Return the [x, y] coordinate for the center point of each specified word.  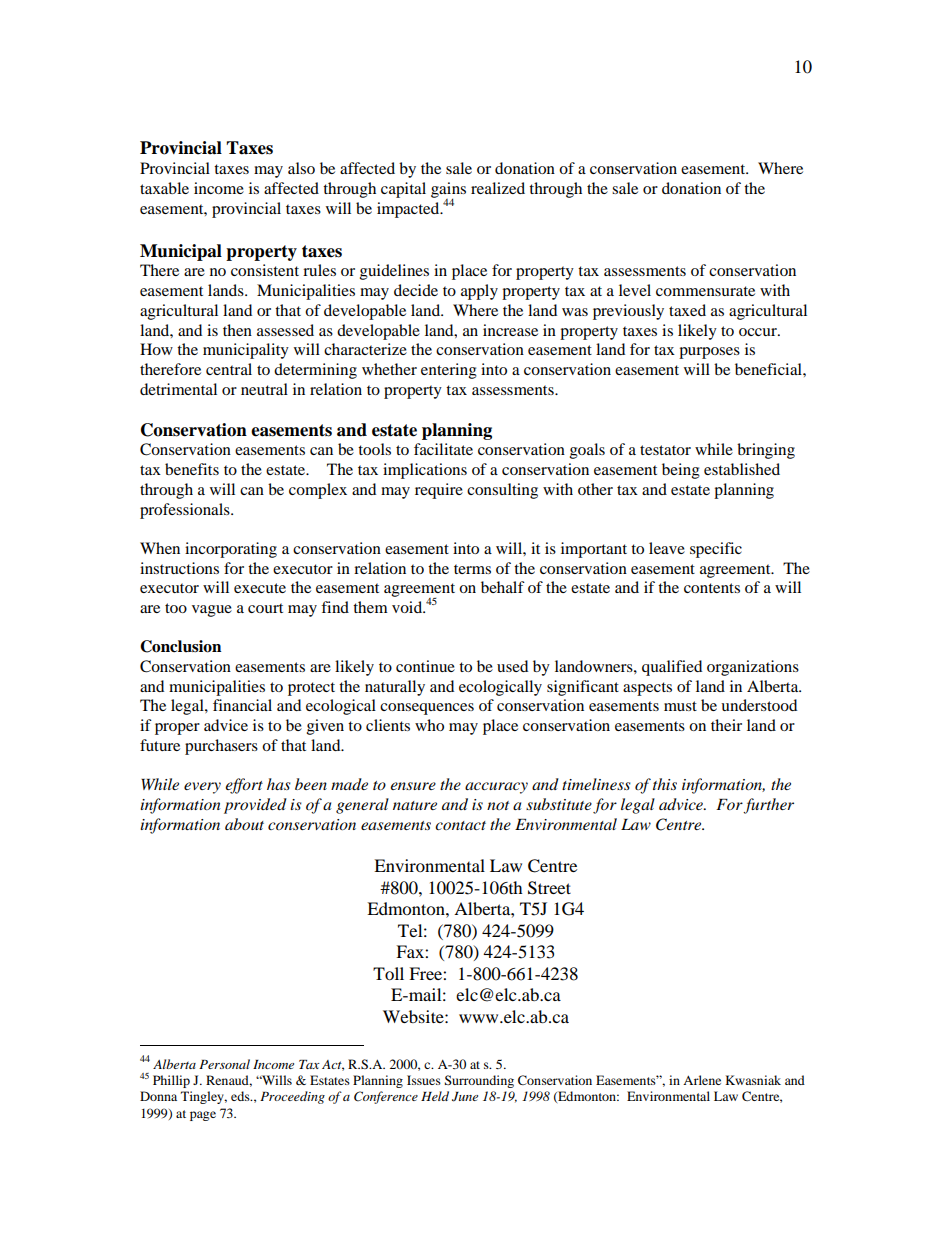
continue [425, 666]
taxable [164, 188]
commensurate [705, 291]
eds [241, 1096]
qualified [672, 668]
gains [448, 191]
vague [212, 611]
